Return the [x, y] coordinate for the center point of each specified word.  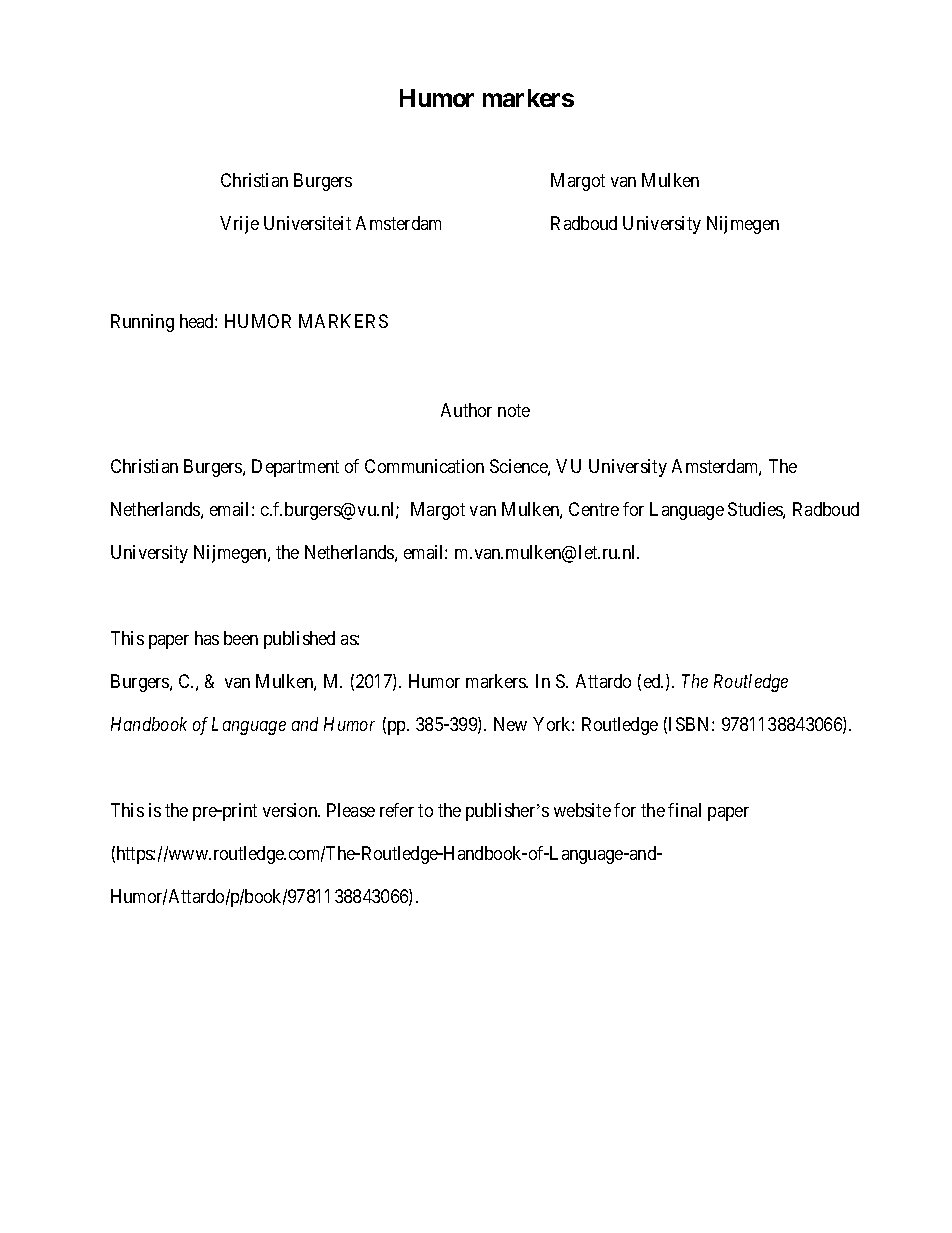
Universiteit [307, 223]
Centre [594, 509]
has [207, 638]
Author [466, 410]
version [291, 810]
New [510, 724]
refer [397, 810]
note [514, 411]
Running [142, 323]
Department [295, 468]
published [299, 640]
